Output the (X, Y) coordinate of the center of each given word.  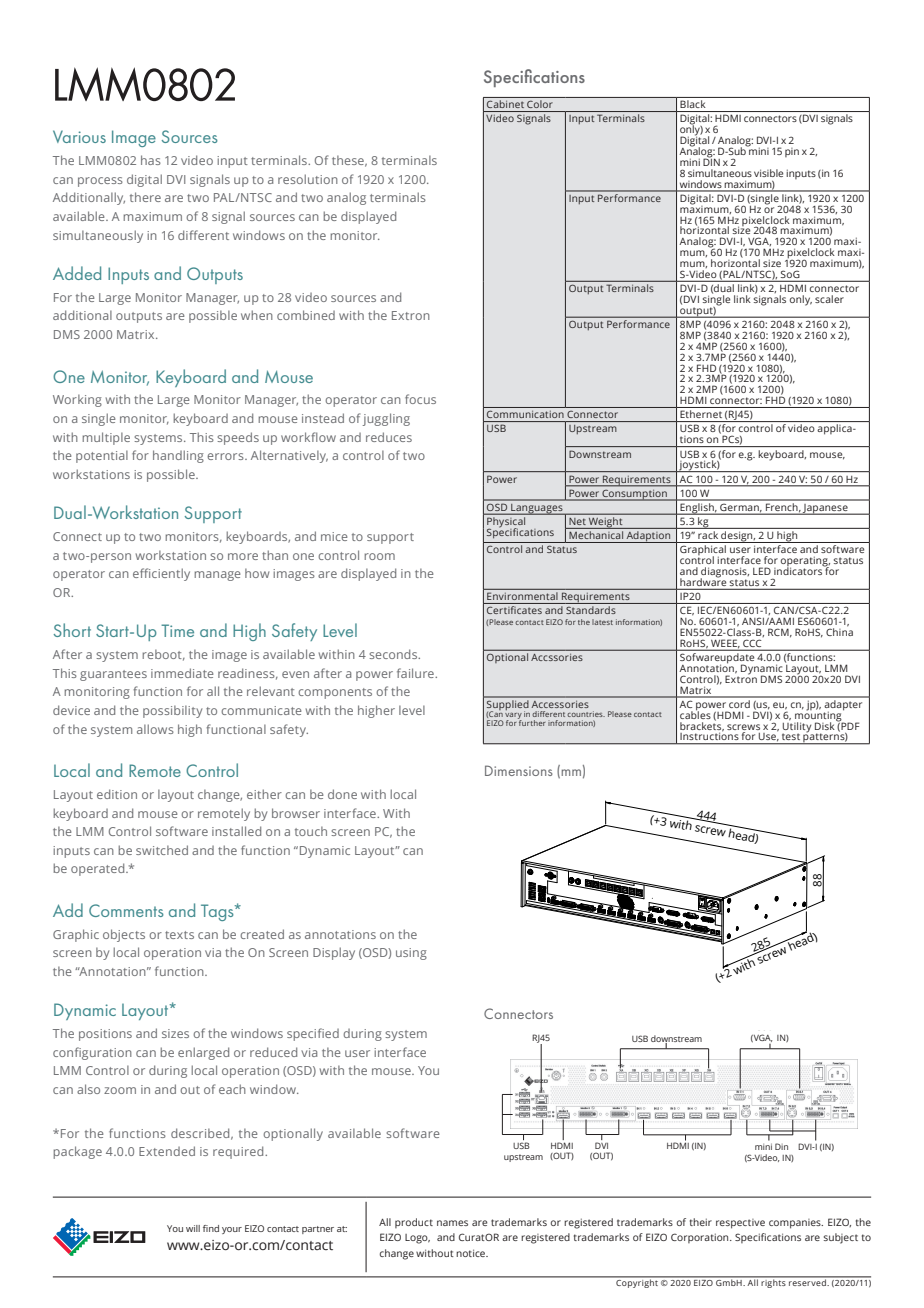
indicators (799, 570)
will (193, 1228)
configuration (92, 1053)
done (342, 794)
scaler (829, 299)
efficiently (161, 574)
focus (420, 399)
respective (740, 1224)
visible (768, 173)
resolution (308, 179)
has (151, 160)
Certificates (514, 610)
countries (586, 714)
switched (162, 850)
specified (313, 1034)
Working (77, 400)
